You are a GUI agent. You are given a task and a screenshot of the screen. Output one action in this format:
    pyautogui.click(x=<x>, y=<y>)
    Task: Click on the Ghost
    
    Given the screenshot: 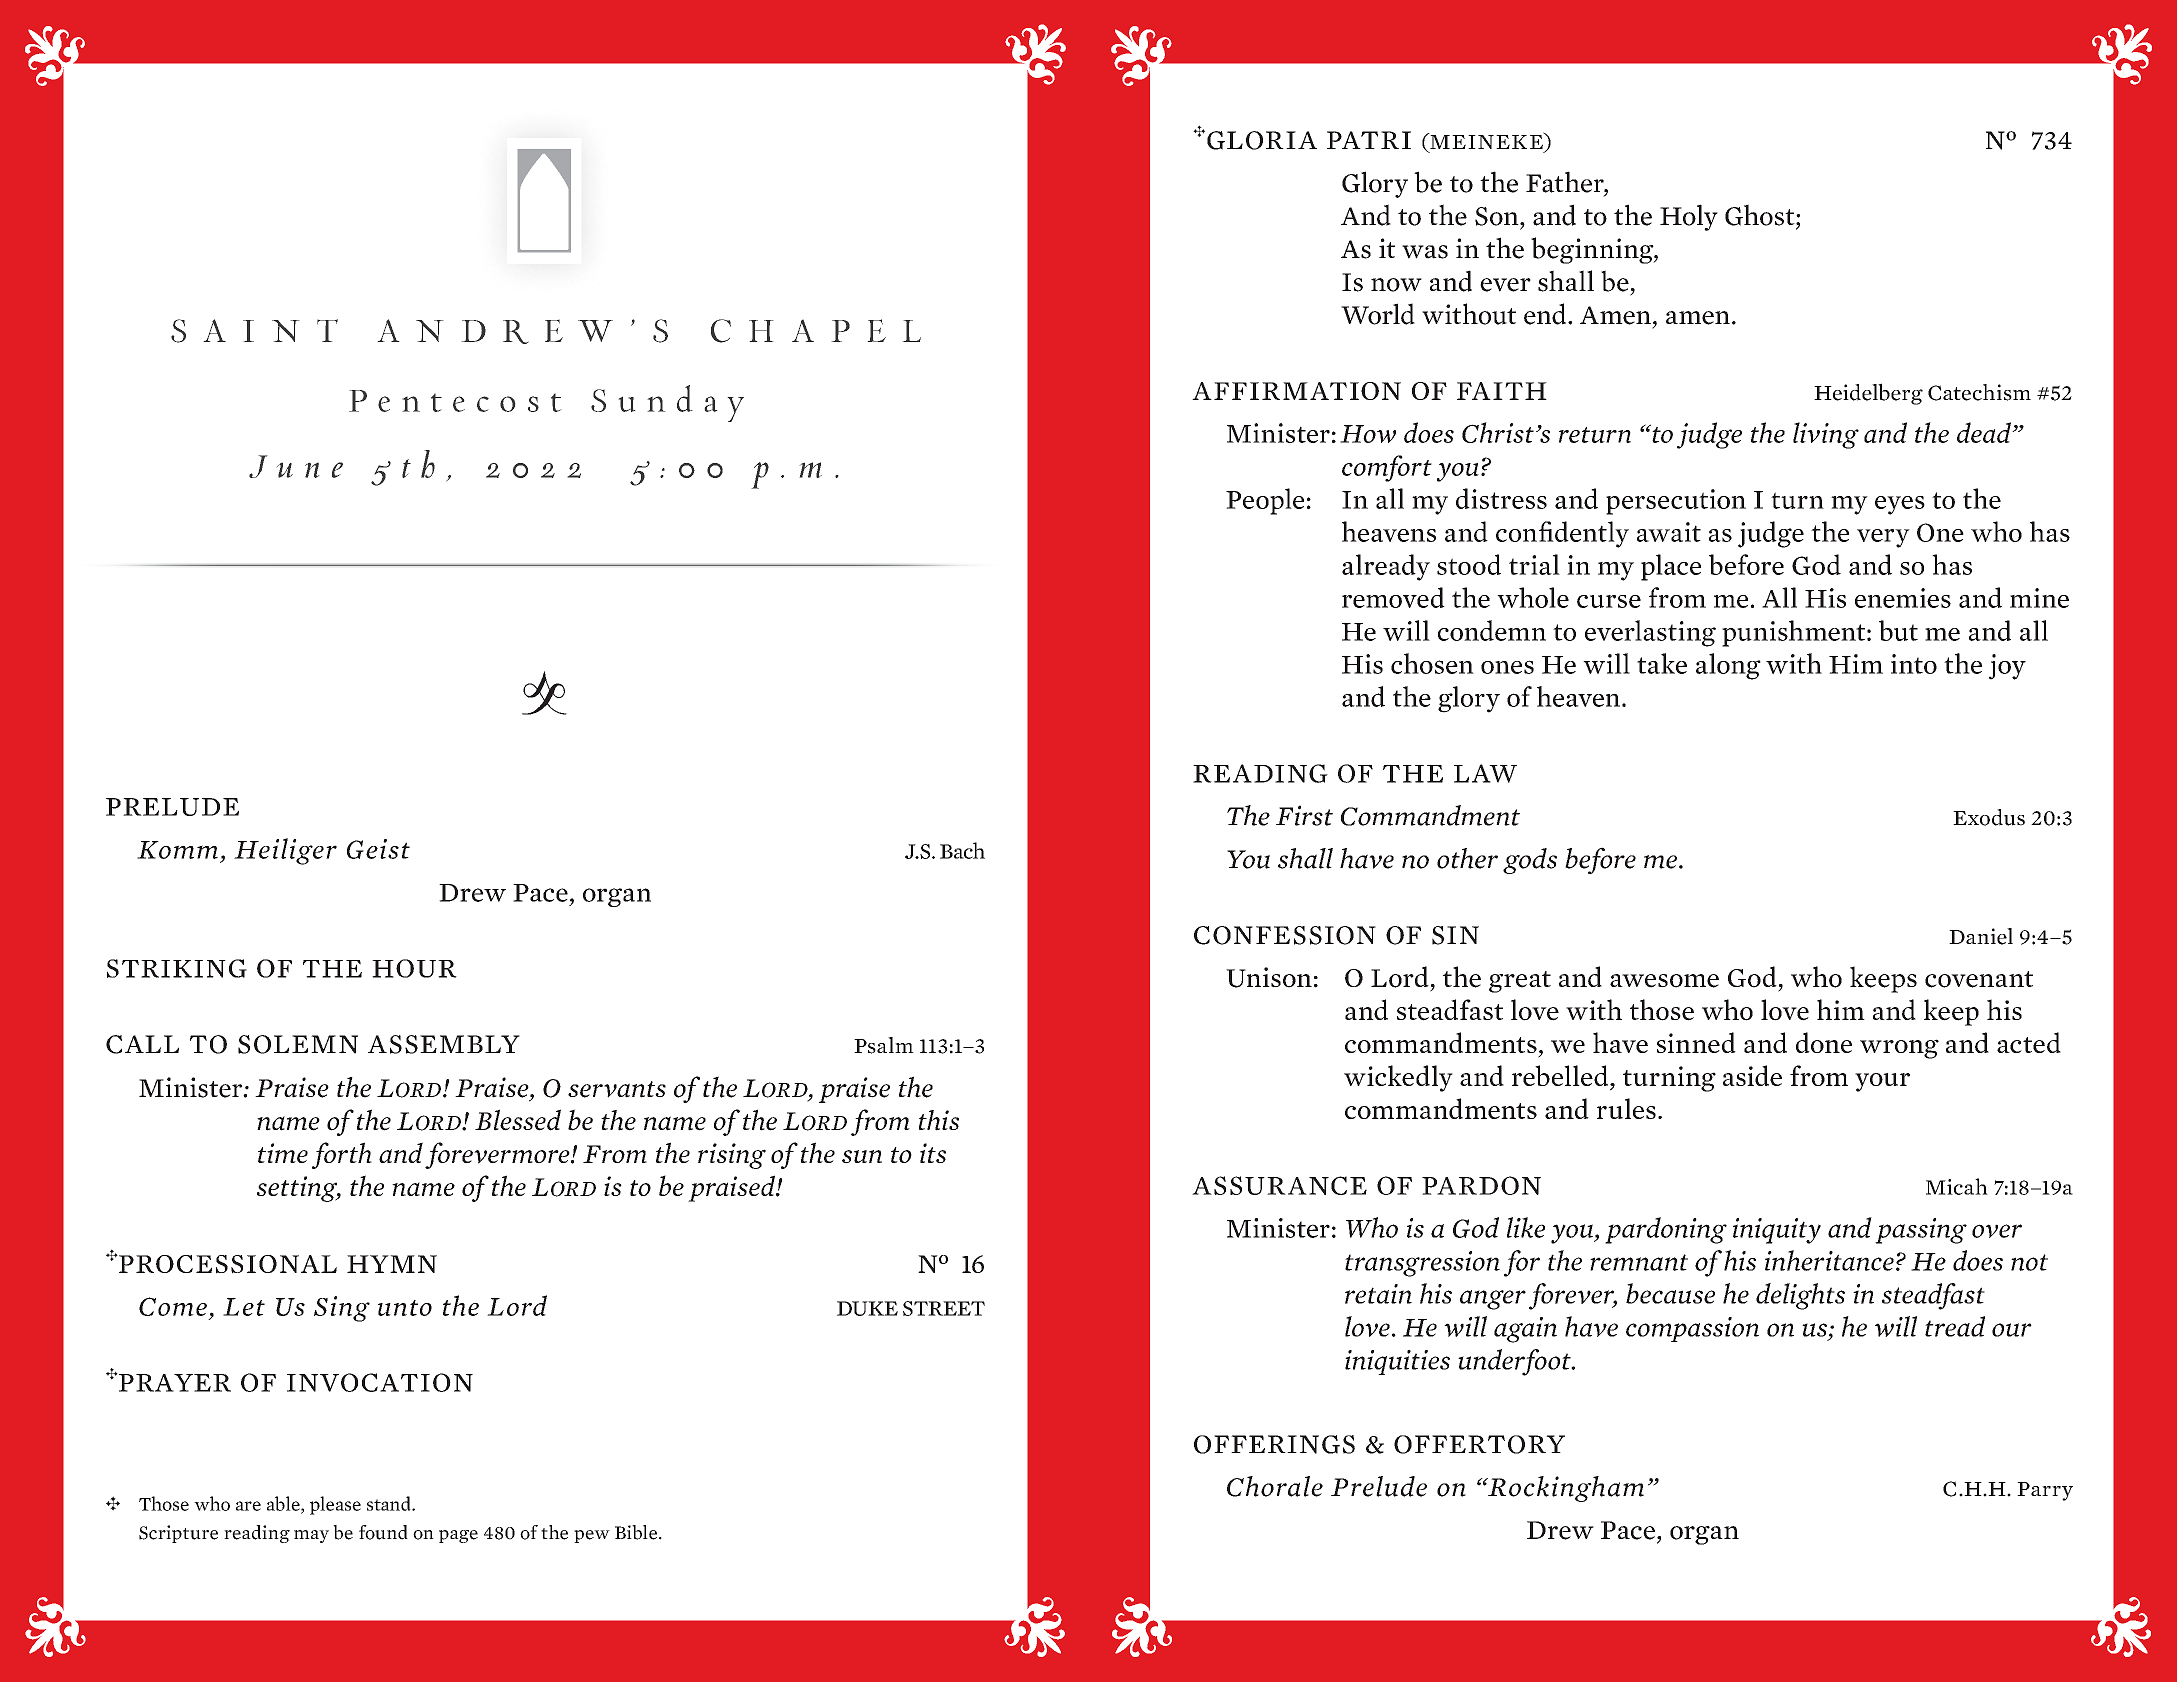 What is the action you would take?
    pyautogui.click(x=1761, y=215)
